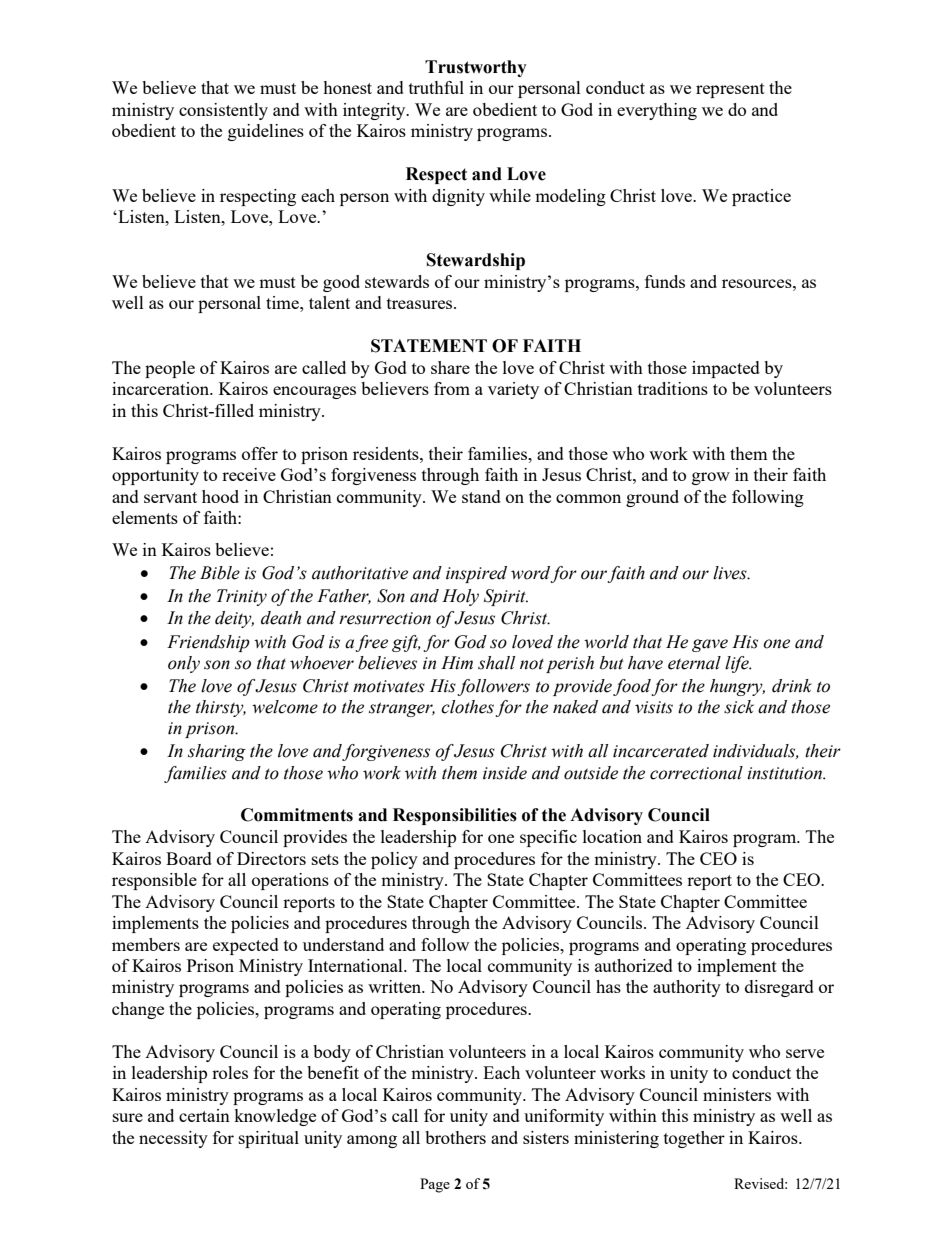 The image size is (952, 1233). Describe the element at coordinates (223, 111) in the screenshot. I see `consistently` at that location.
